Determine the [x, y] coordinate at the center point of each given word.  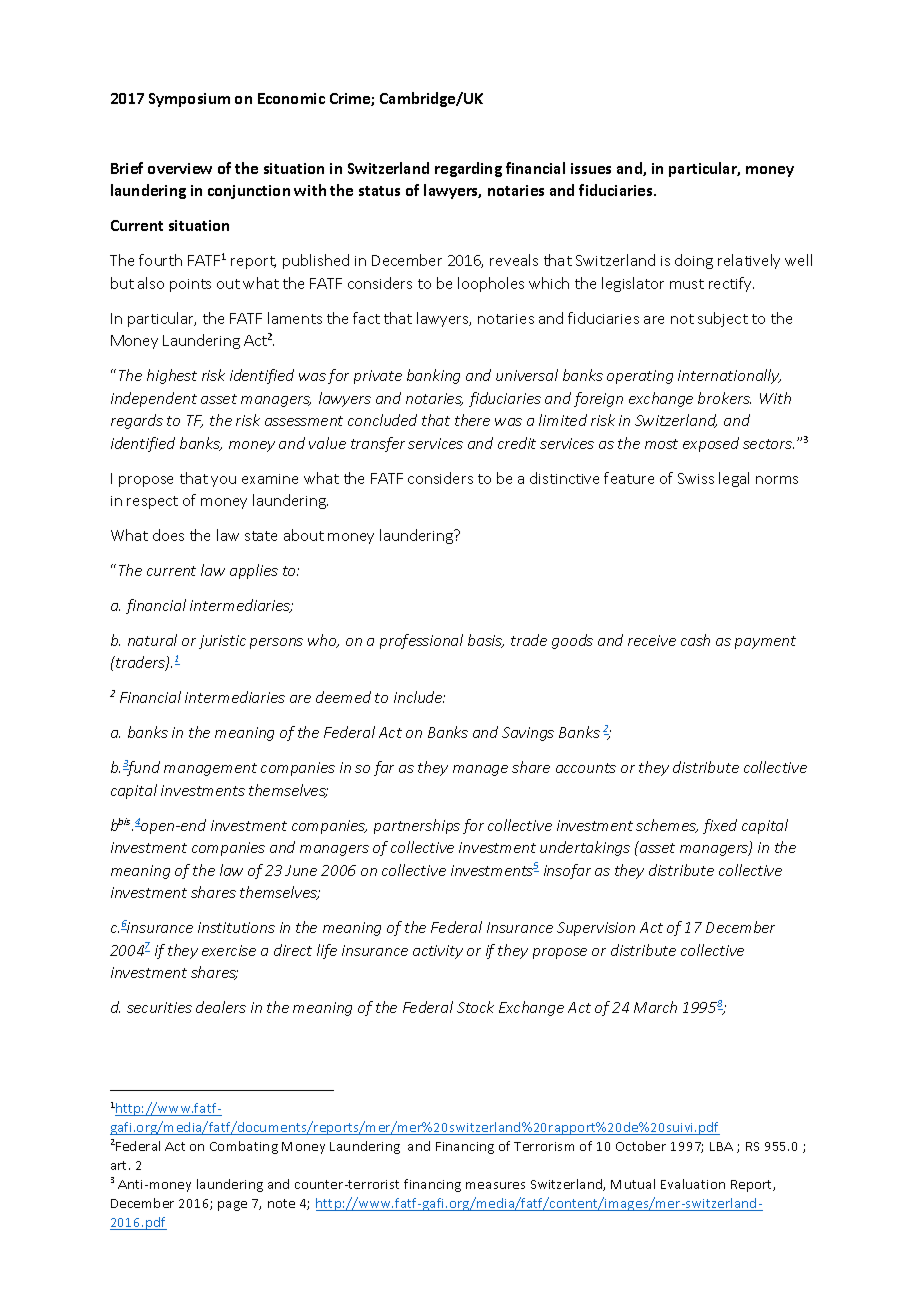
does [168, 535]
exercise [229, 950]
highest [172, 376]
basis [486, 641]
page [232, 1206]
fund [142, 768]
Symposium [189, 100]
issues [591, 168]
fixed [720, 826]
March [655, 1007]
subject [723, 319]
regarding [468, 169]
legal [734, 479]
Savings [528, 734]
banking [433, 376]
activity [438, 952]
